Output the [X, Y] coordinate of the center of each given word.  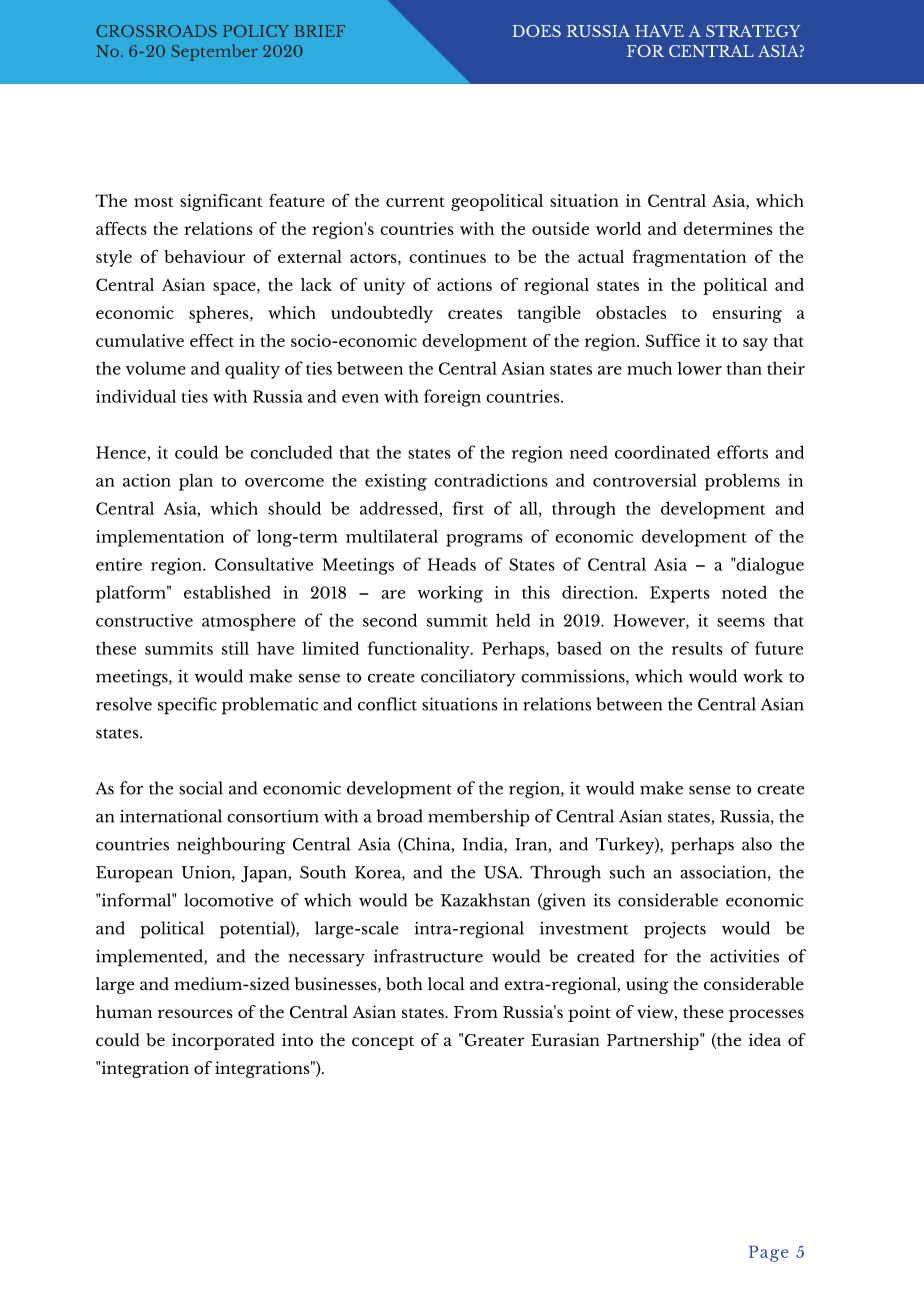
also [757, 844]
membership [479, 818]
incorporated [223, 1041]
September [214, 52]
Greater [495, 1040]
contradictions [491, 480]
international [171, 816]
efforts [742, 452]
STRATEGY [753, 31]
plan [196, 482]
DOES [536, 31]
